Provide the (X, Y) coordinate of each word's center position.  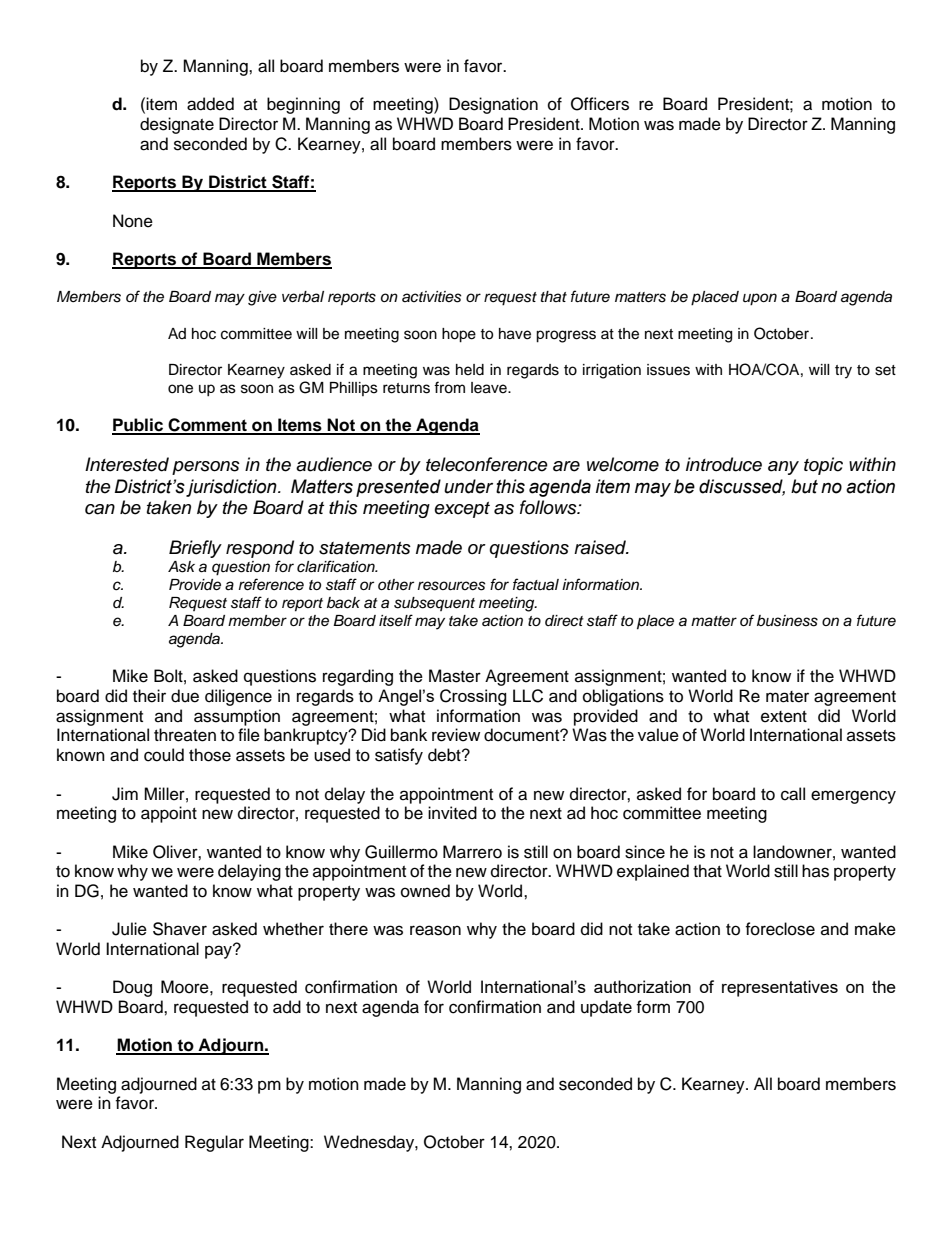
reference (271, 584)
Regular (214, 1143)
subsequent (434, 604)
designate (177, 125)
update (606, 1008)
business (787, 621)
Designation (493, 105)
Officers (600, 104)
